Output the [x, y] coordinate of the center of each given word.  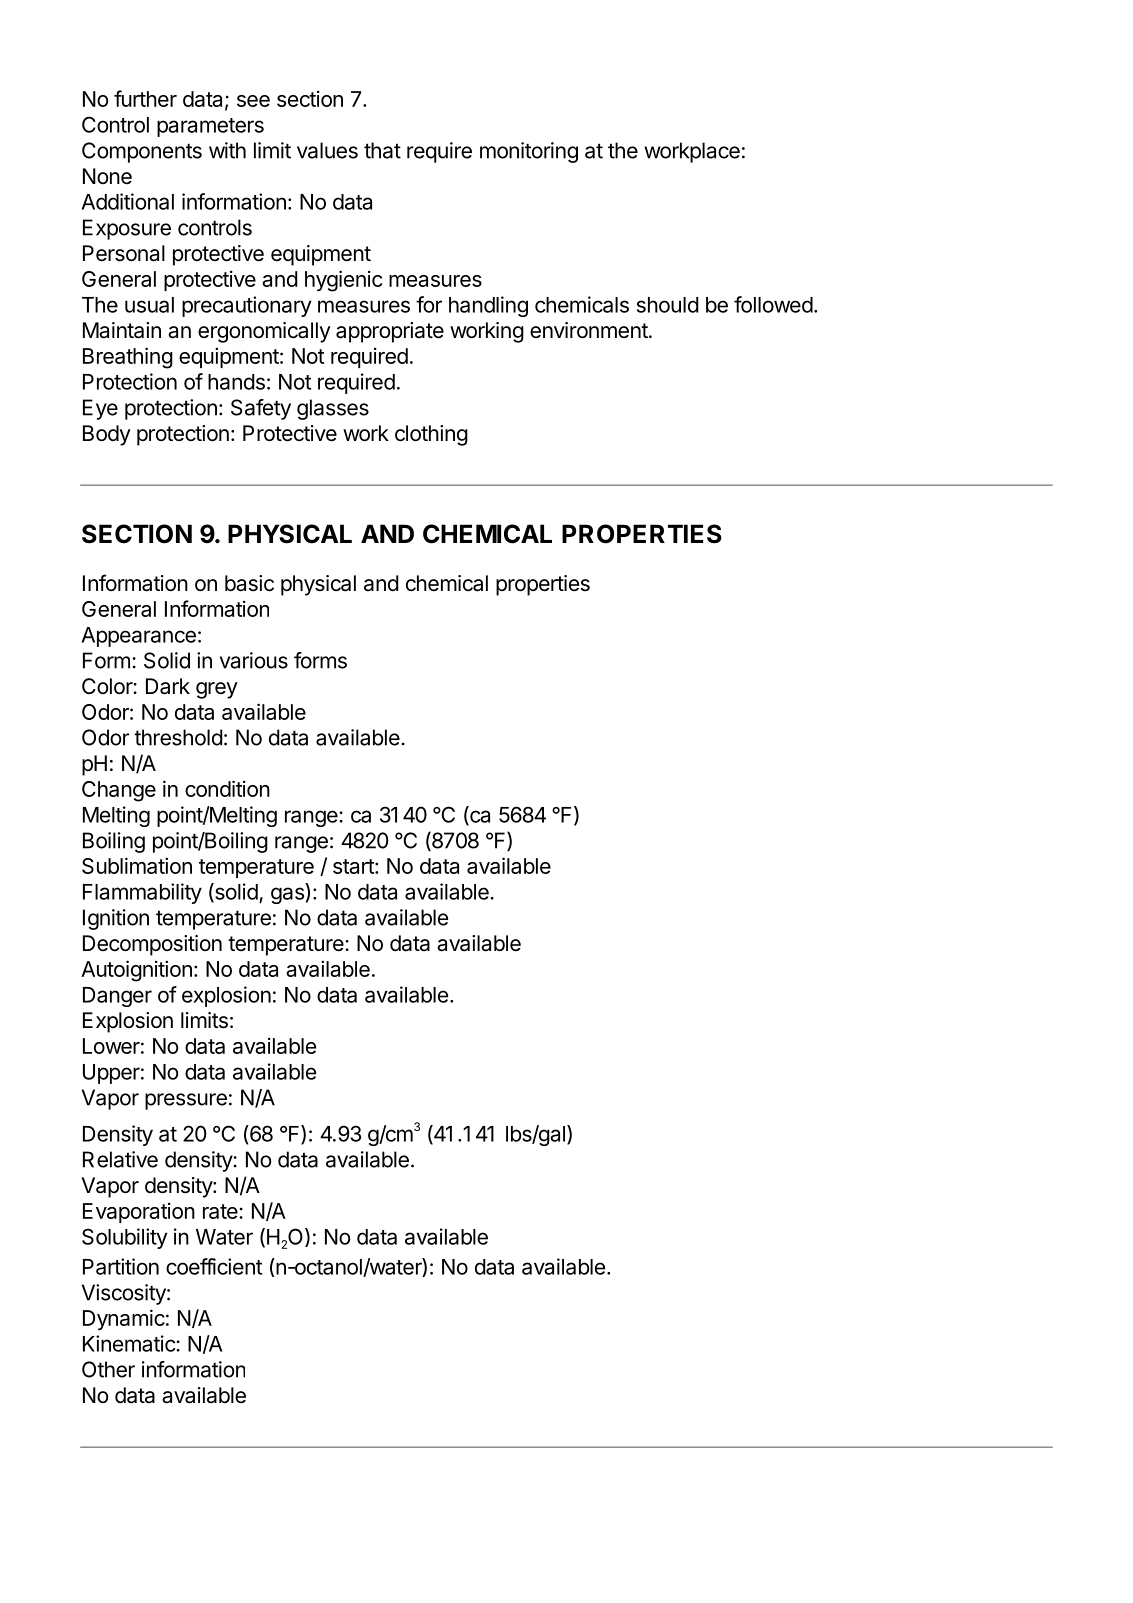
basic [249, 583]
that [382, 150]
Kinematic [130, 1343]
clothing [431, 435]
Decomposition [152, 945]
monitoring [529, 152]
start [354, 866]
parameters [210, 127]
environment [589, 330]
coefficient [214, 1266]
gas [287, 895]
